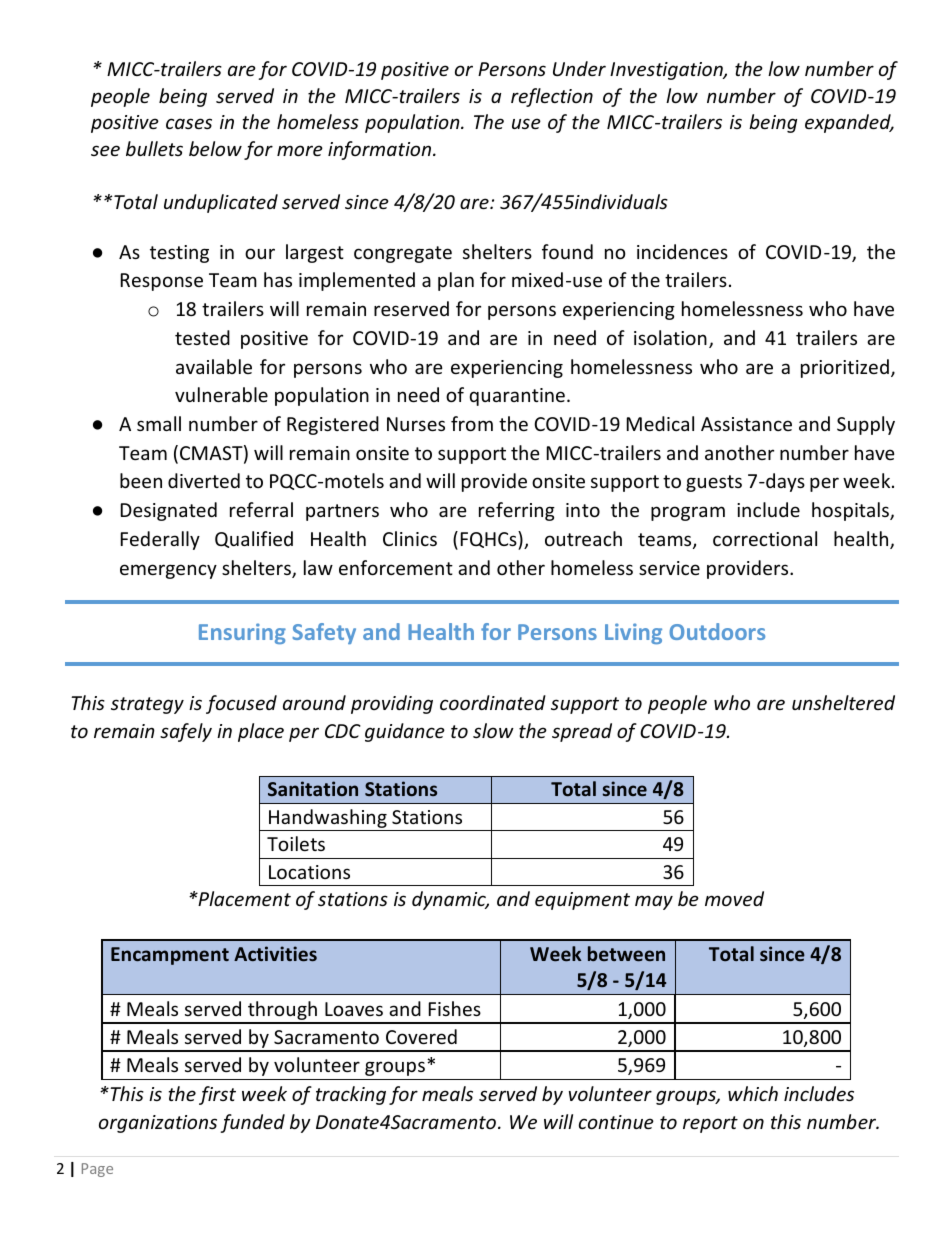 The width and height of the page is (952, 1233). What do you see at coordinates (242, 633) in the page?
I see `Ensuring` at bounding box center [242, 633].
